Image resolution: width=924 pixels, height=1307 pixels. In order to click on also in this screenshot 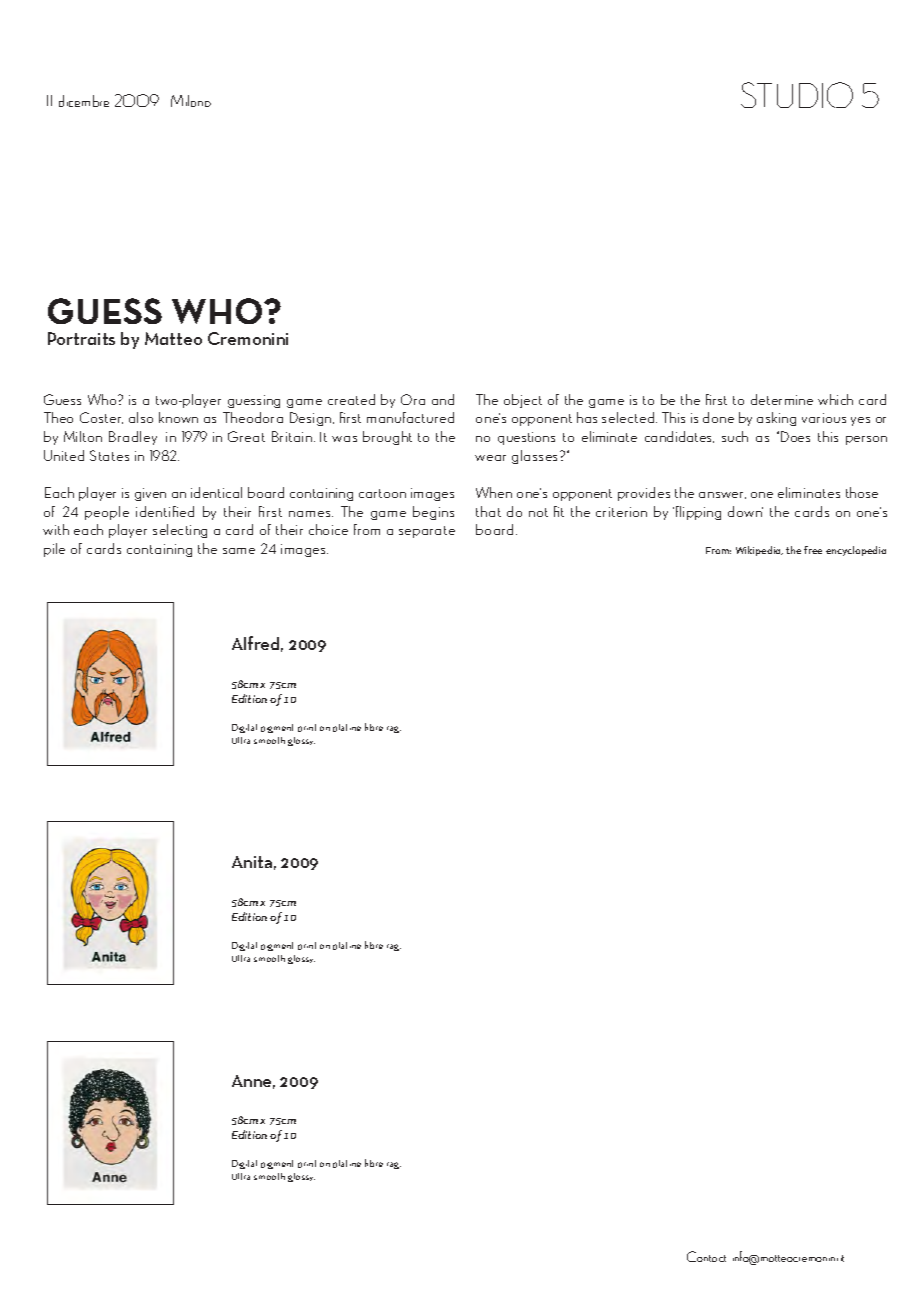, I will do `click(141, 417)`.
